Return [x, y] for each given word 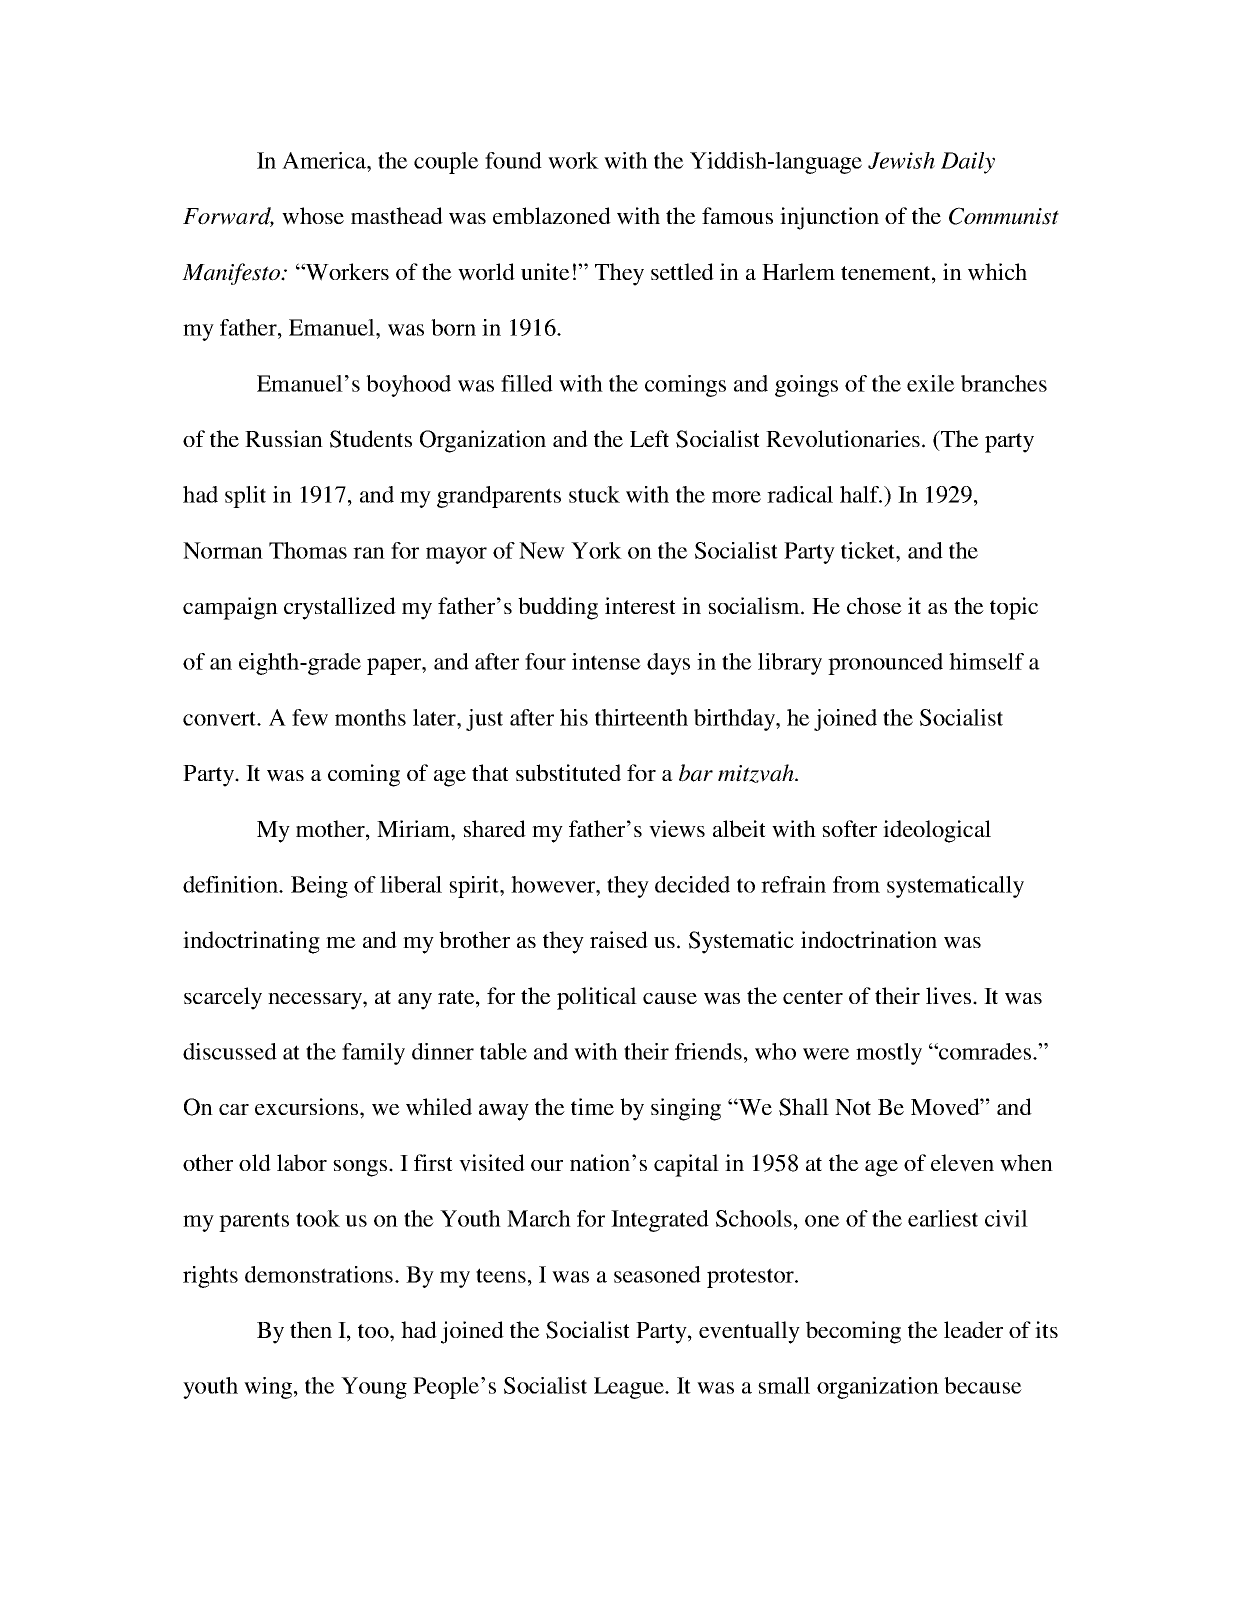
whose [313, 216]
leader [973, 1329]
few [310, 717]
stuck [594, 494]
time [592, 1106]
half [860, 494]
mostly [889, 1054]
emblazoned [552, 215]
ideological [937, 831]
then [311, 1329]
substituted [568, 772]
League [630, 1388]
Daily [968, 163]
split [245, 497]
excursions [308, 1106]
